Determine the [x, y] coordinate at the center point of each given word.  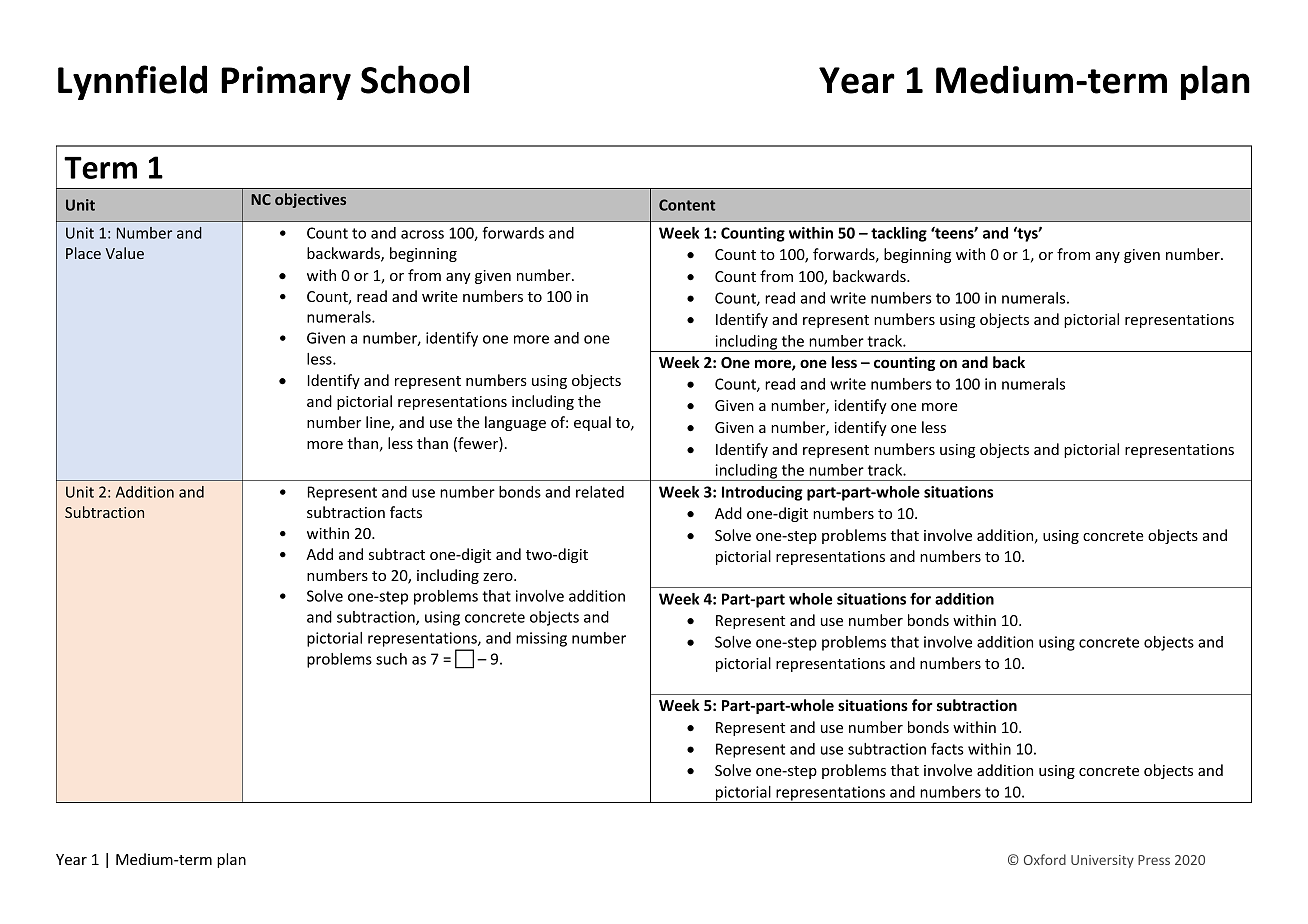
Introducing [762, 493]
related [600, 492]
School [415, 79]
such [391, 659]
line [379, 423]
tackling [899, 234]
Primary [286, 83]
